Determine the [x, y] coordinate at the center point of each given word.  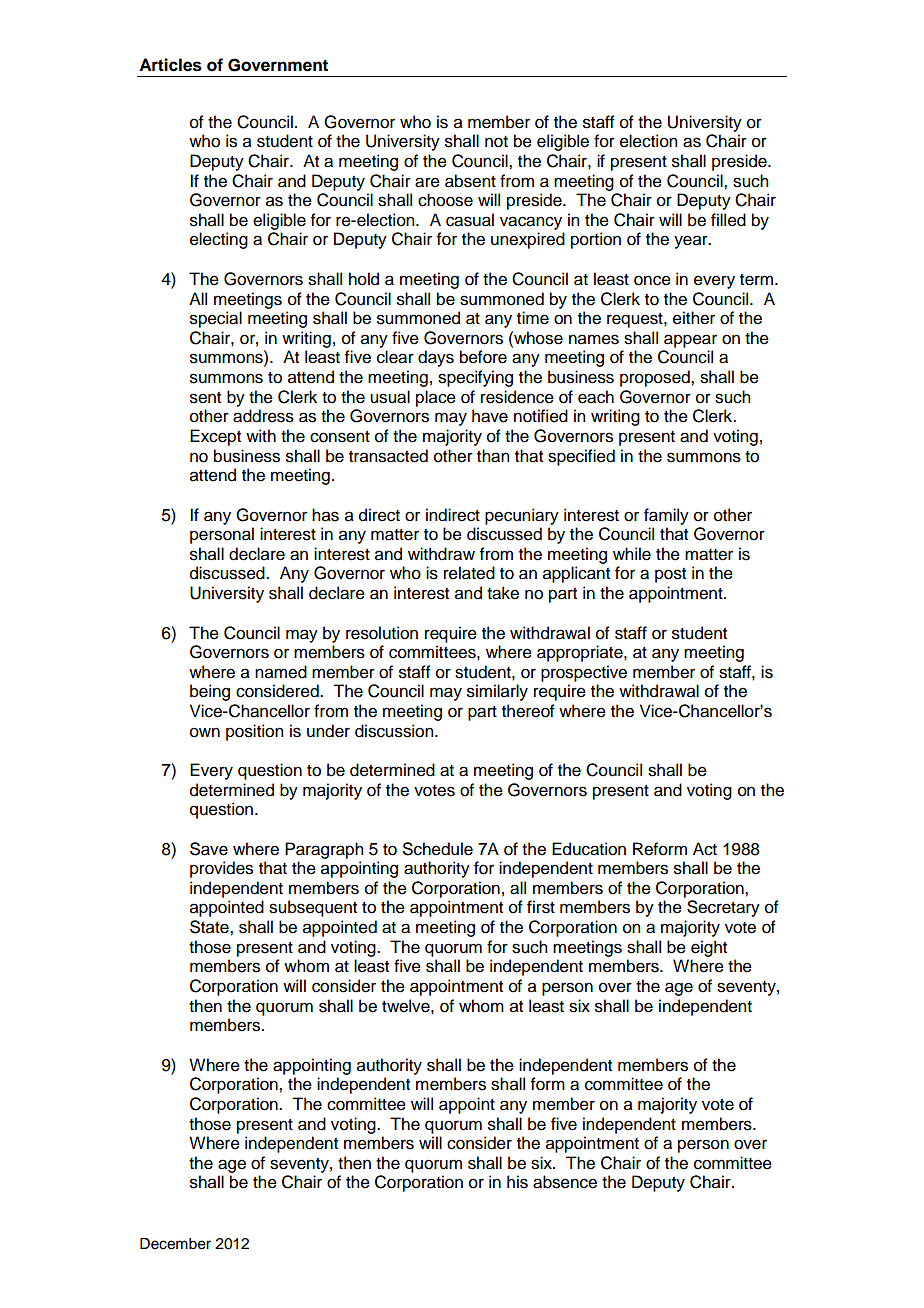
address [263, 416]
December [175, 1244]
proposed [656, 378]
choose [445, 200]
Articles [170, 65]
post [670, 575]
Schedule [438, 849]
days [436, 358]
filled [728, 220]
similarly [497, 692]
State [210, 927]
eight [709, 948]
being [210, 692]
